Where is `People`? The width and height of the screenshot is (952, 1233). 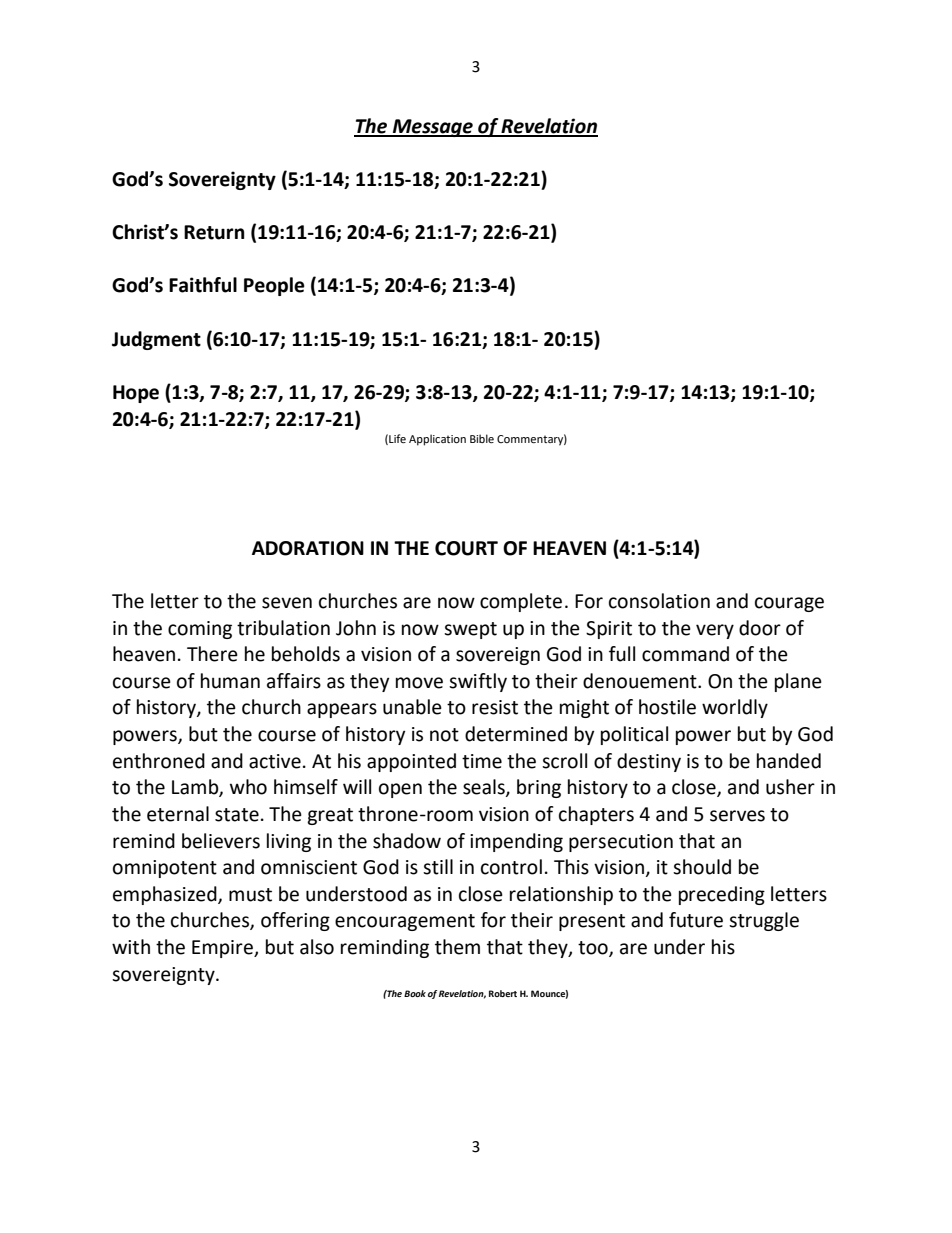
People is located at coordinates (274, 286).
